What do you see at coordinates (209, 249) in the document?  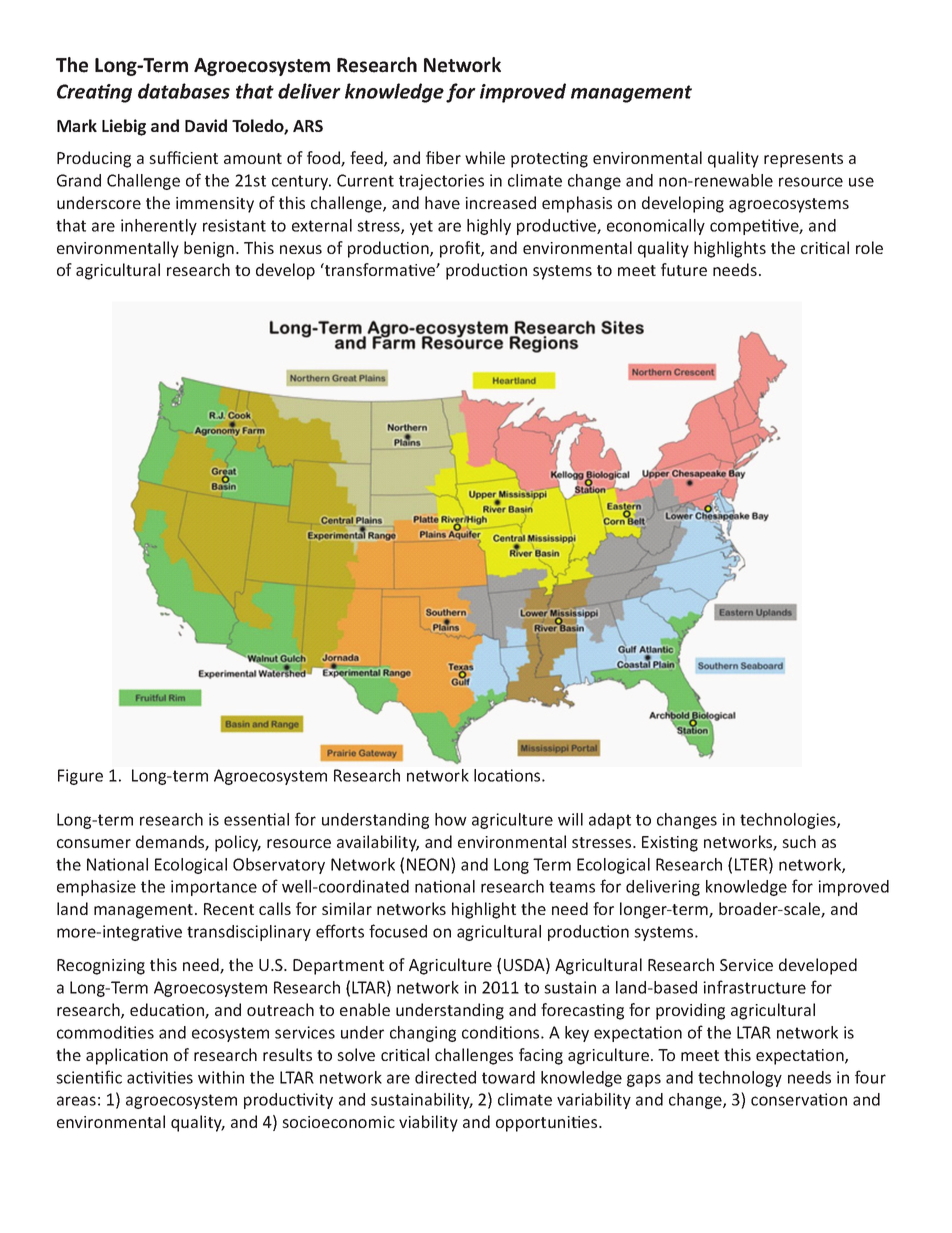 I see `benign` at bounding box center [209, 249].
